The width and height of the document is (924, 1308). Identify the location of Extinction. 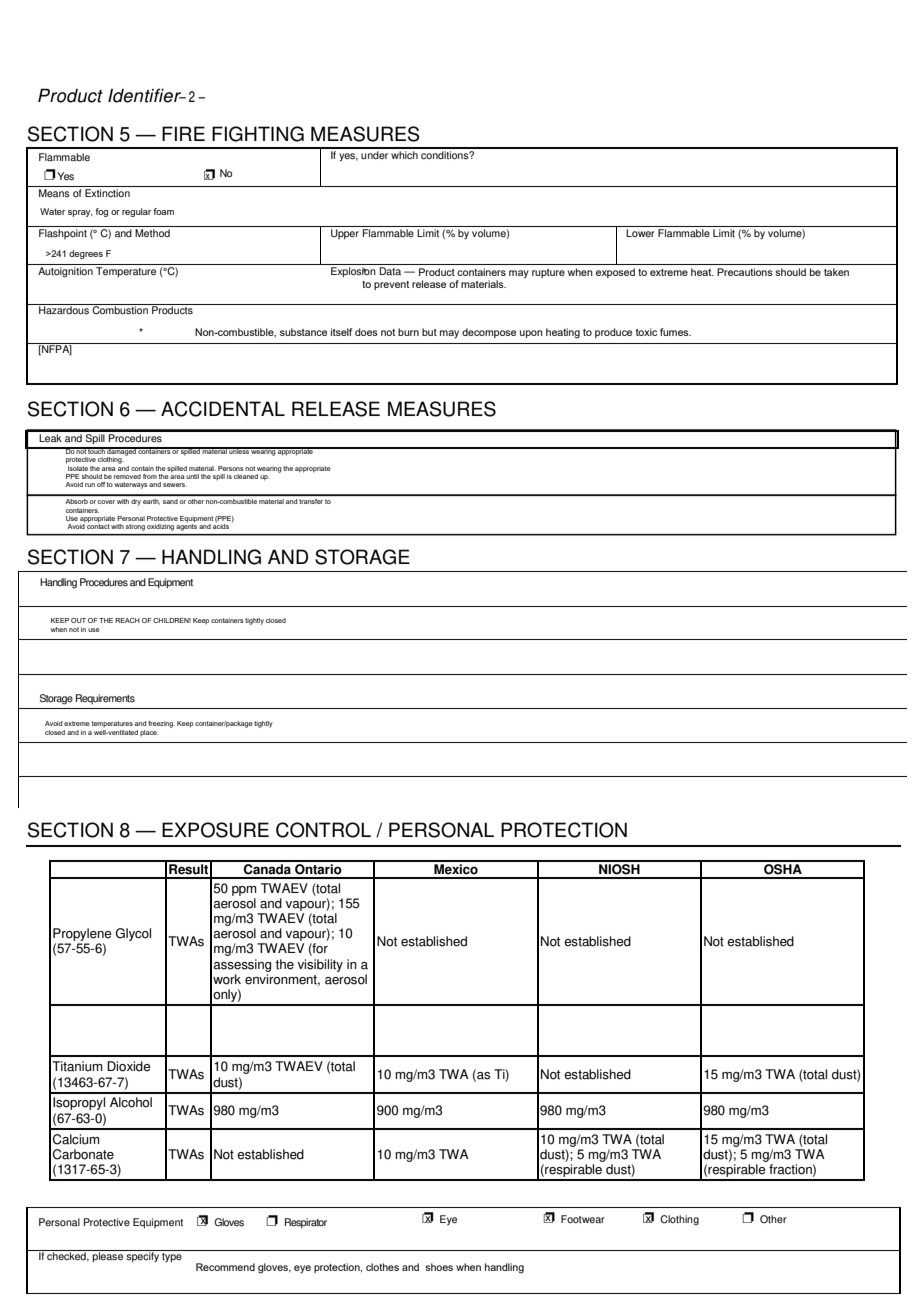
(107, 193).
